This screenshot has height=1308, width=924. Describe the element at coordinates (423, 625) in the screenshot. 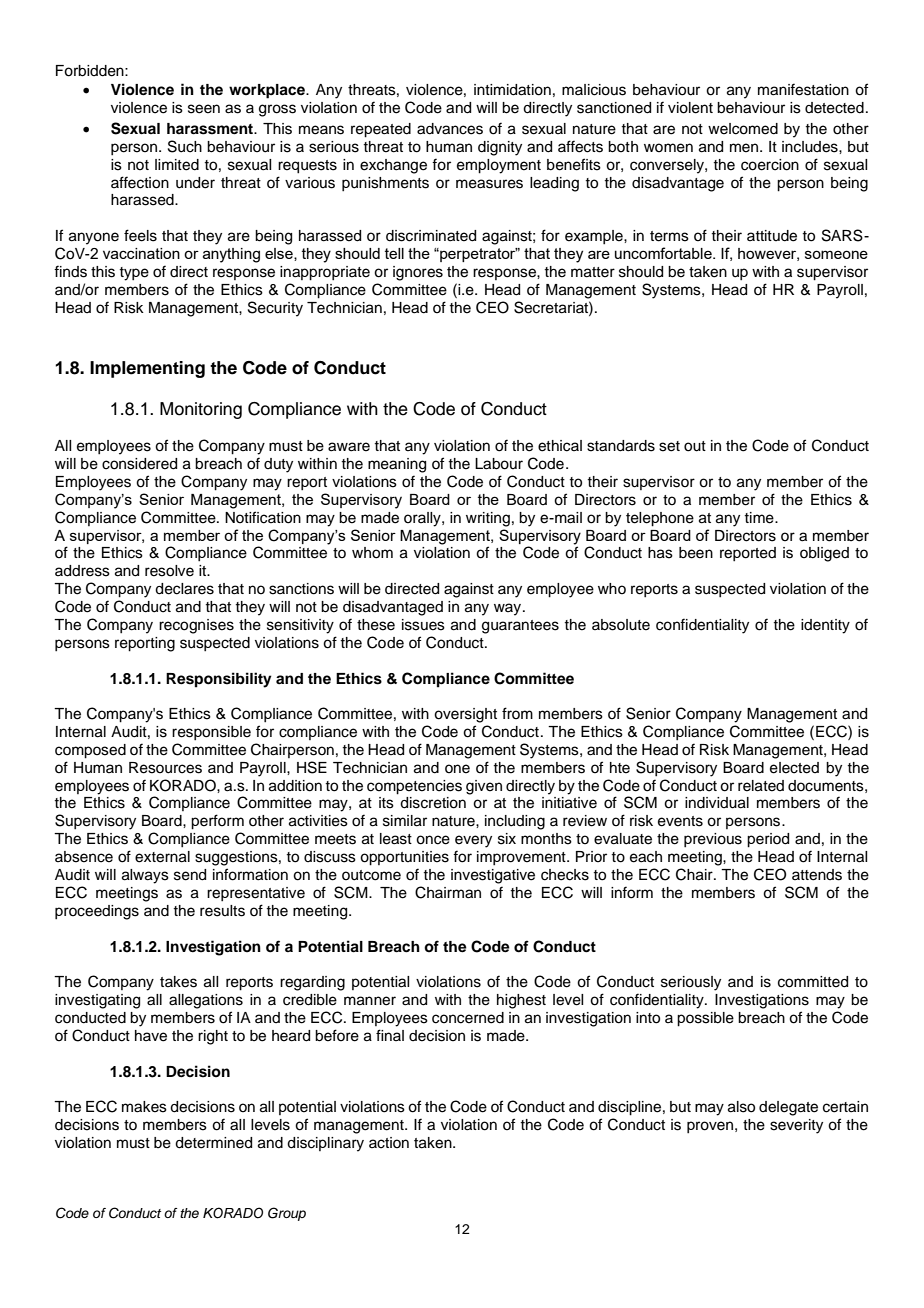

I see `issues` at that location.
